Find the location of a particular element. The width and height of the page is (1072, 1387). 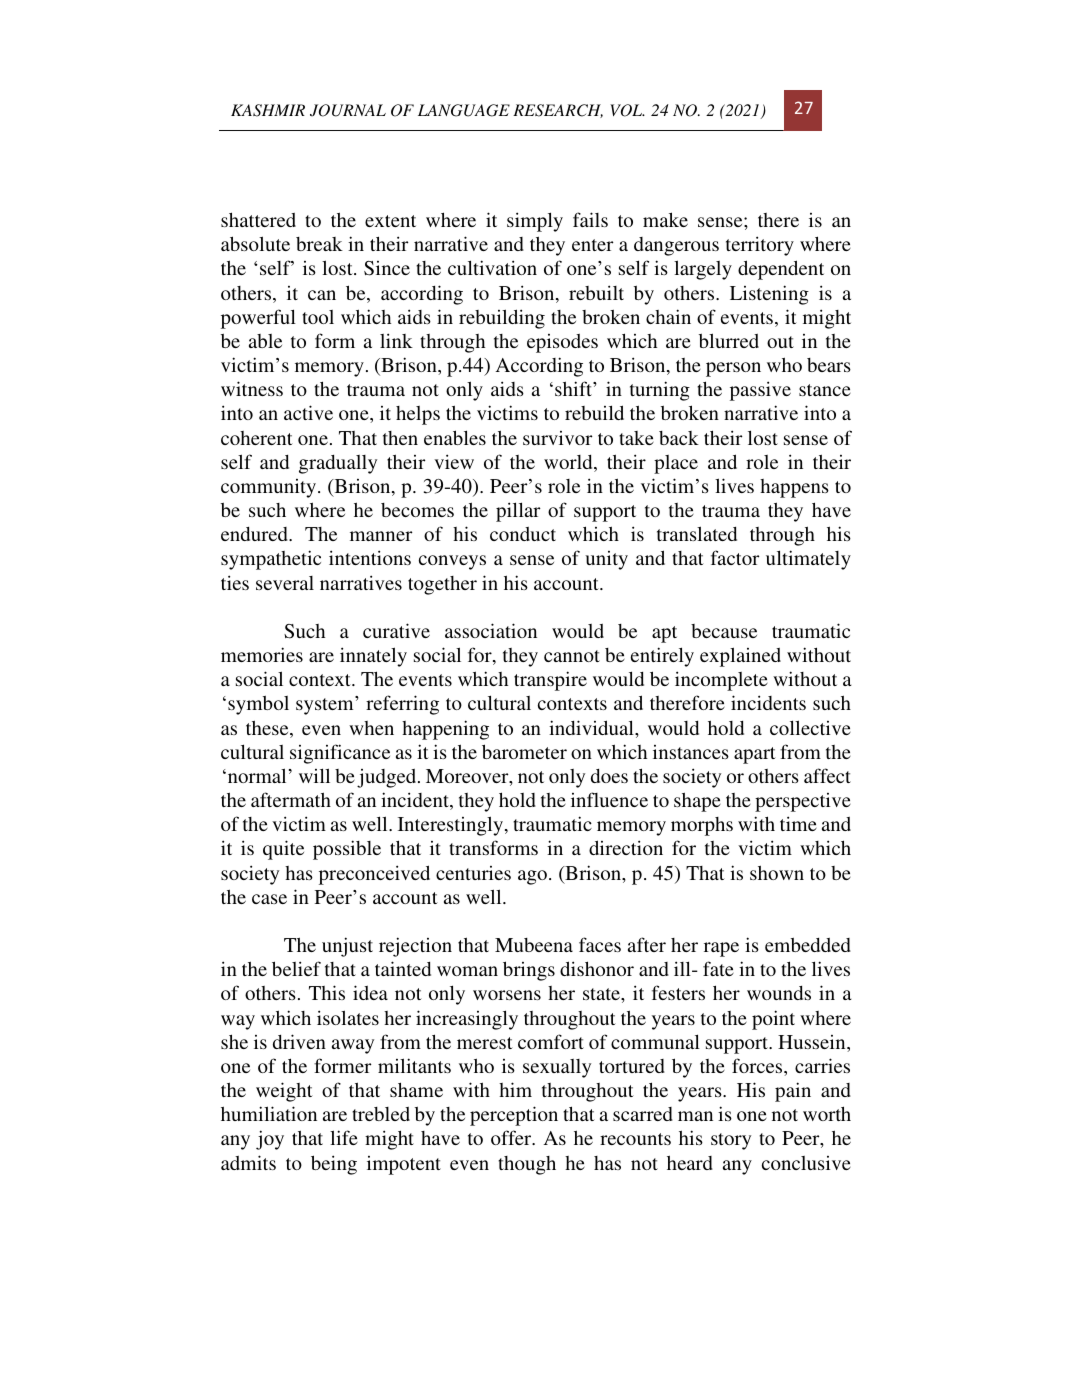

shift is located at coordinates (574, 388).
